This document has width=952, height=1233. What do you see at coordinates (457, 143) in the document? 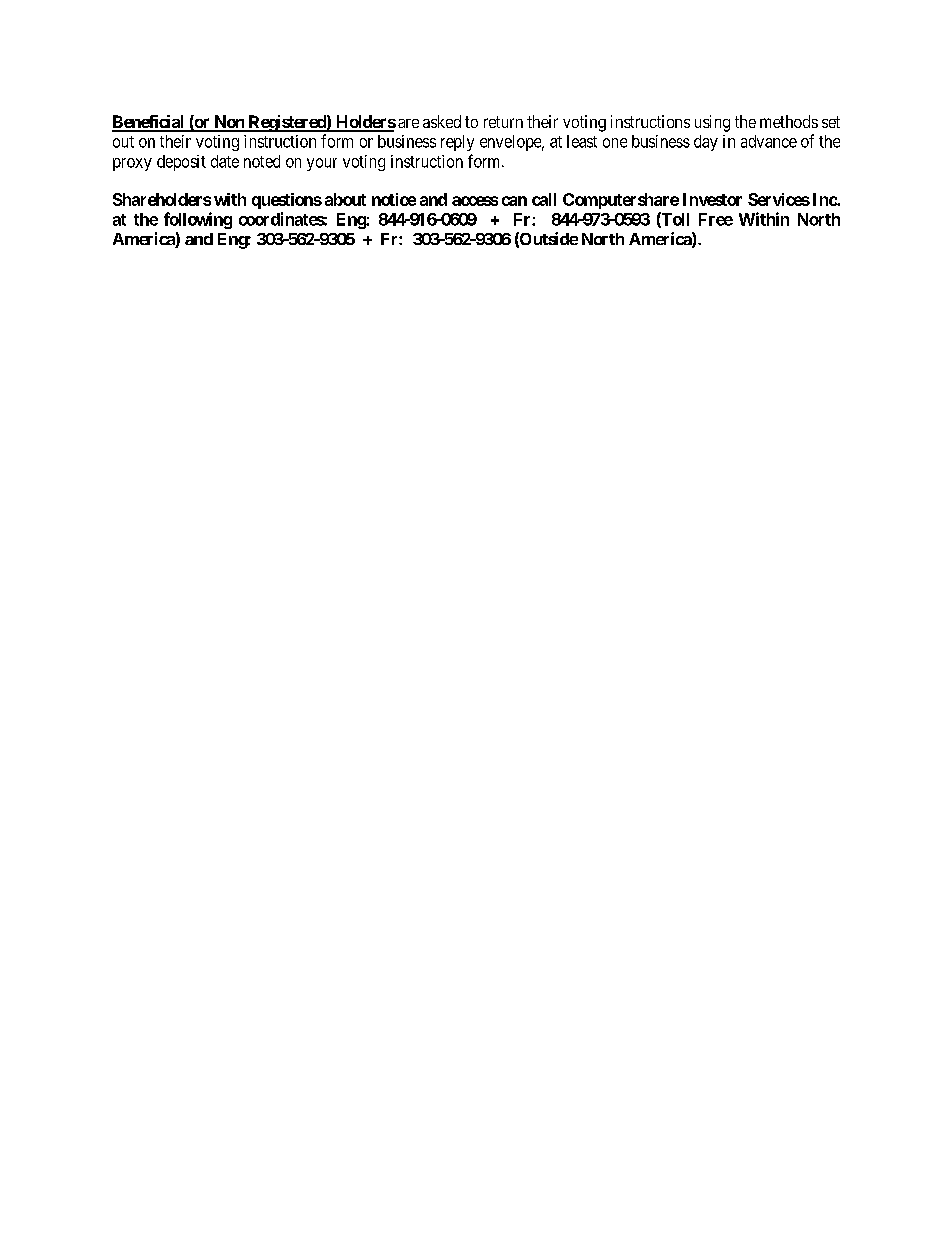
I see `reply` at bounding box center [457, 143].
